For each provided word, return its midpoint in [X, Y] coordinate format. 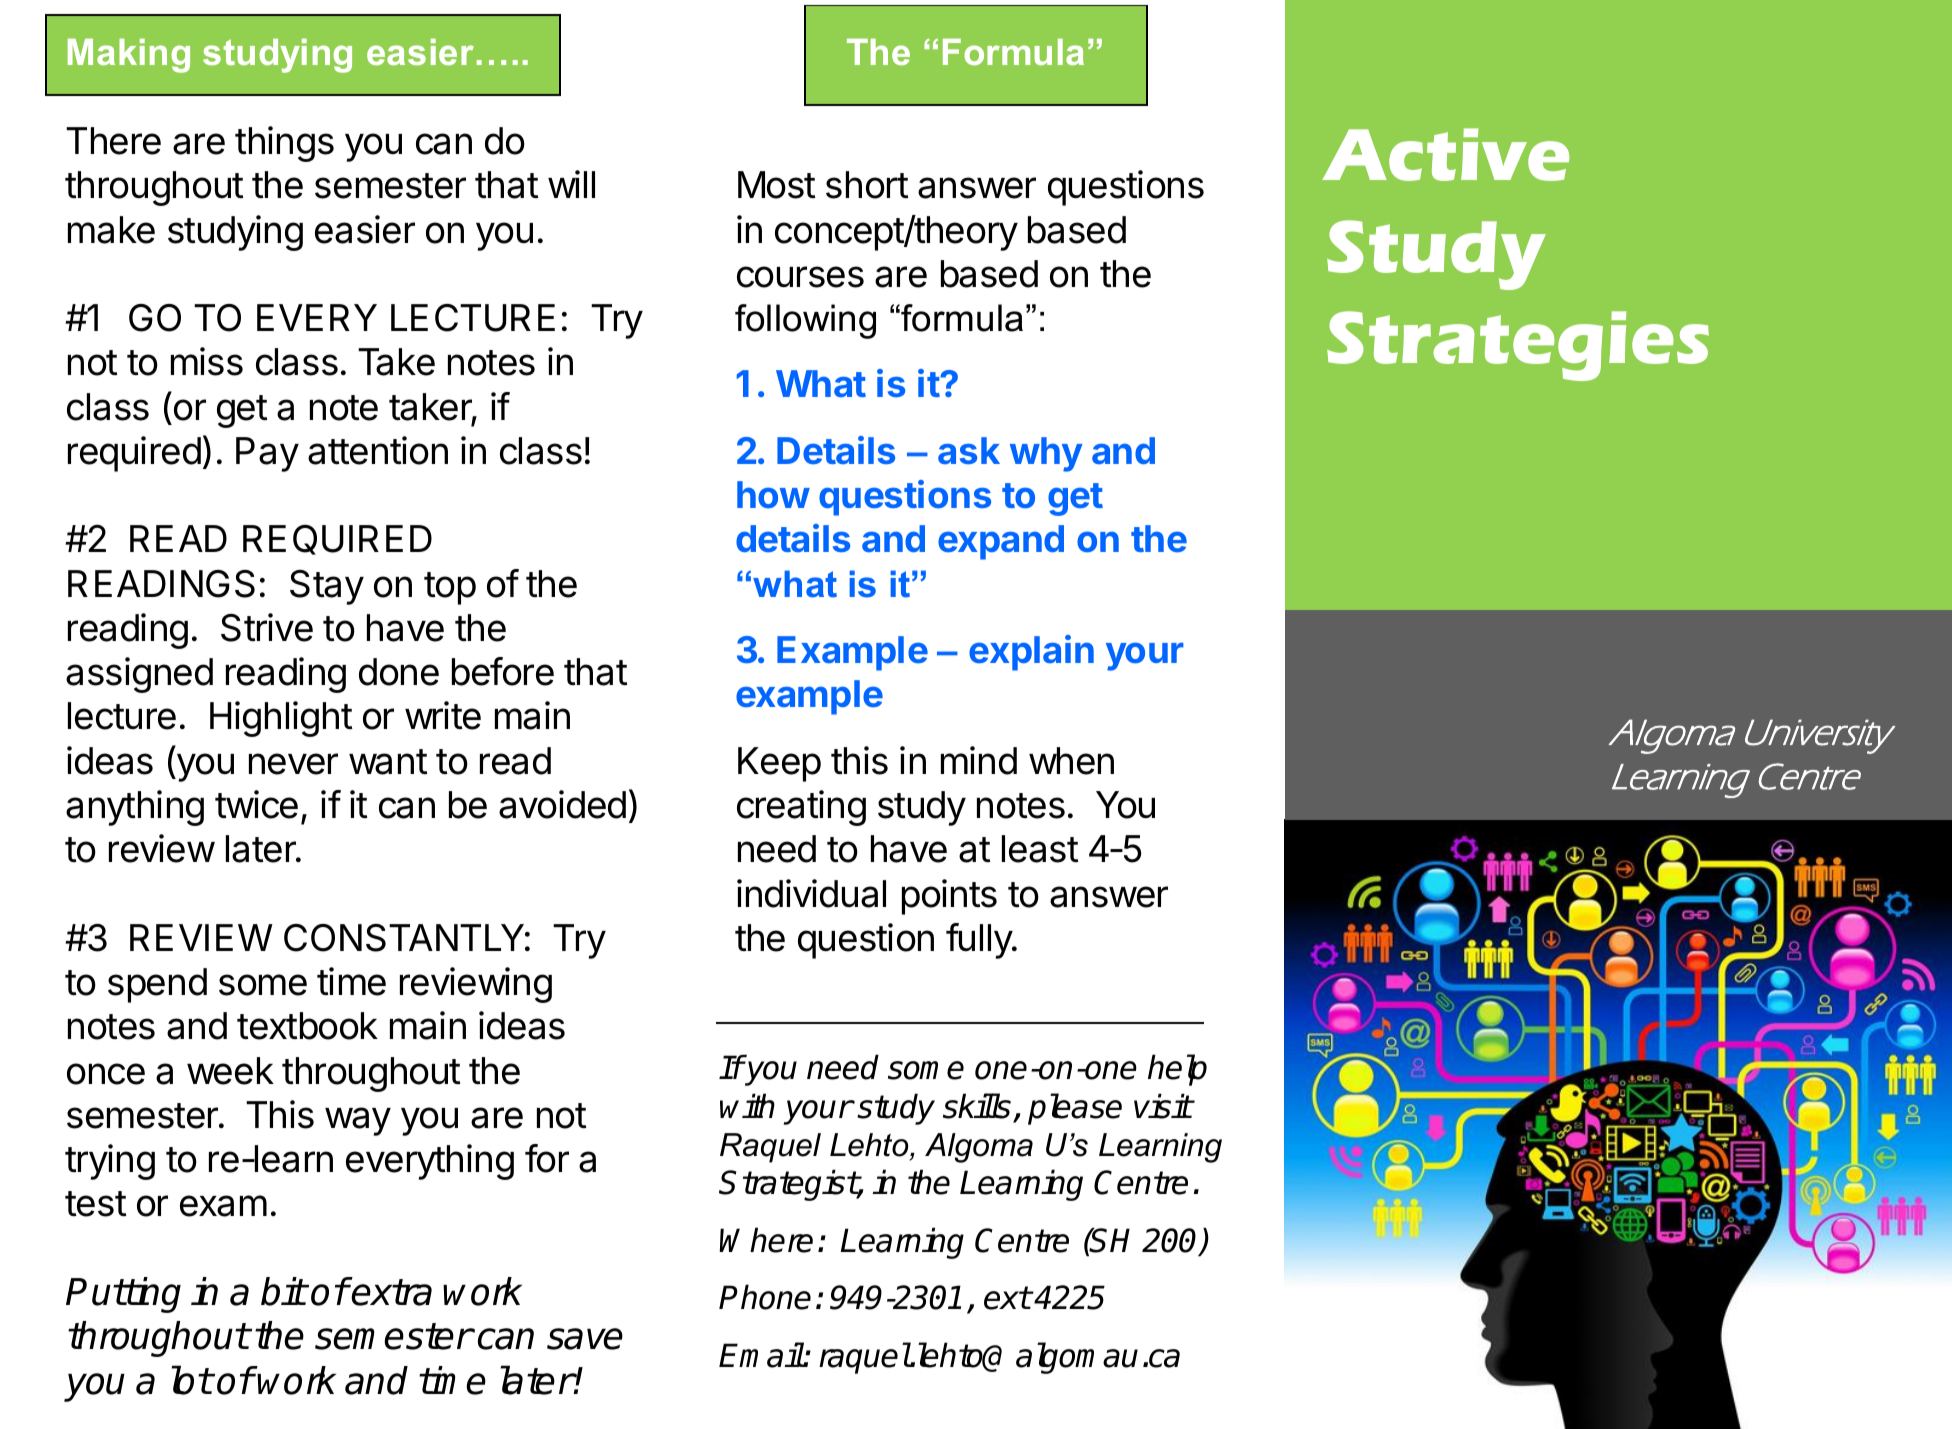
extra [391, 1292]
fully [980, 941]
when [1071, 761]
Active [1445, 154]
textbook [307, 1026]
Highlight [281, 719]
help [1177, 1070]
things [284, 144]
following [805, 321]
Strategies [1518, 346]
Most [777, 185]
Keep [779, 764]
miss [207, 361]
